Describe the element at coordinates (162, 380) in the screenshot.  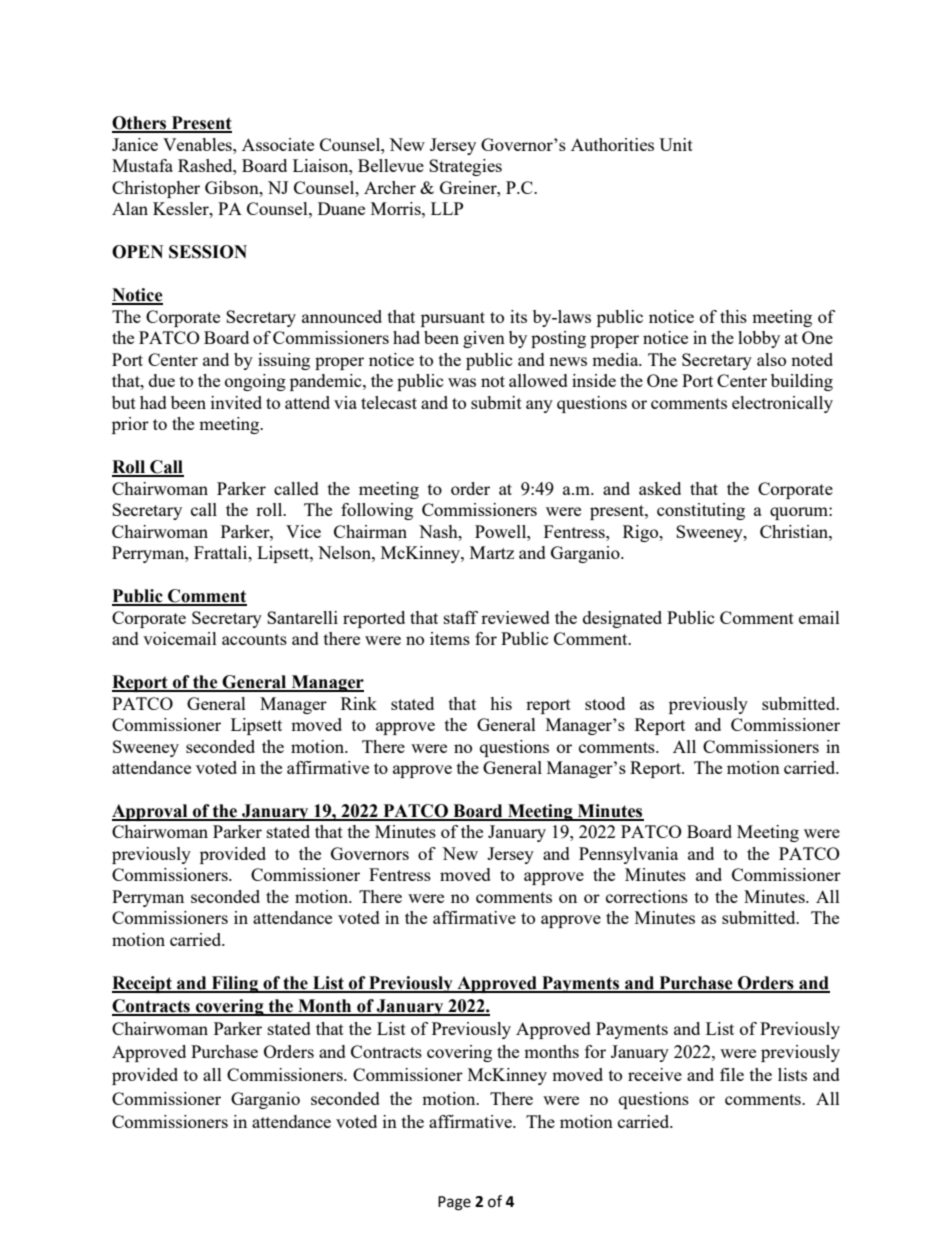
I see `due` at that location.
